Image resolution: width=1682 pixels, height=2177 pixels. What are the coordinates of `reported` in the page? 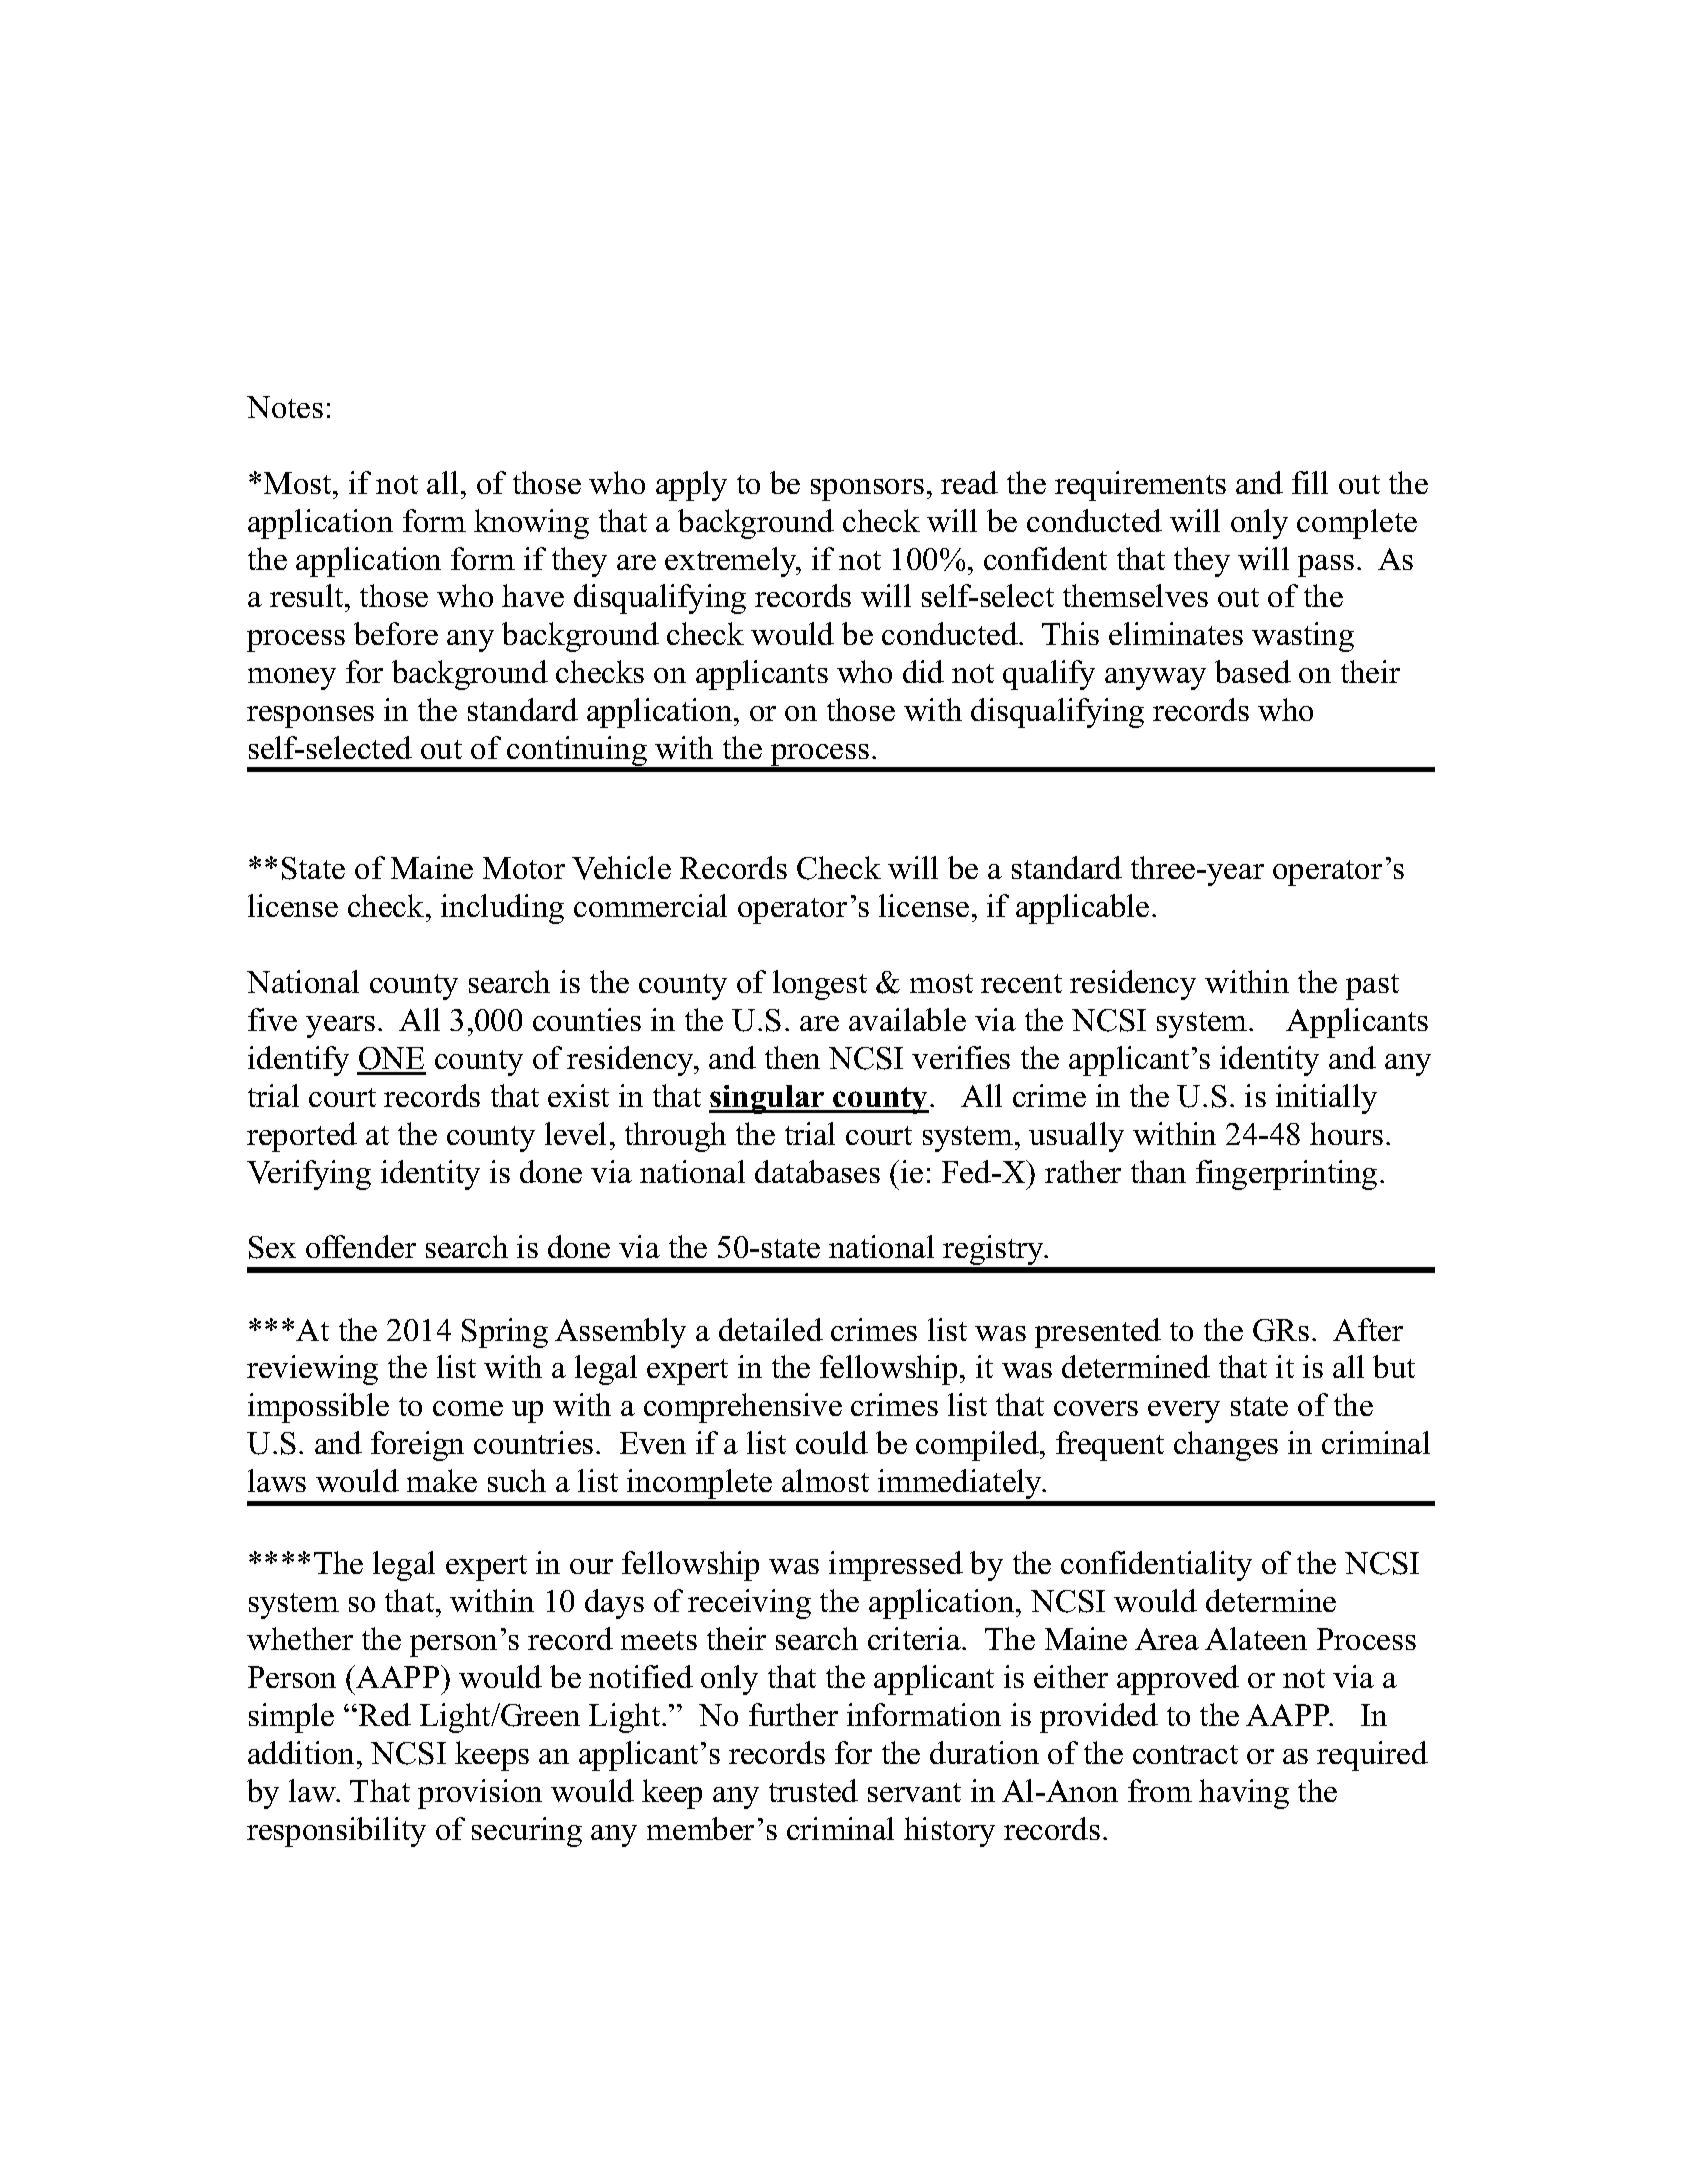 It's located at (302, 1137).
